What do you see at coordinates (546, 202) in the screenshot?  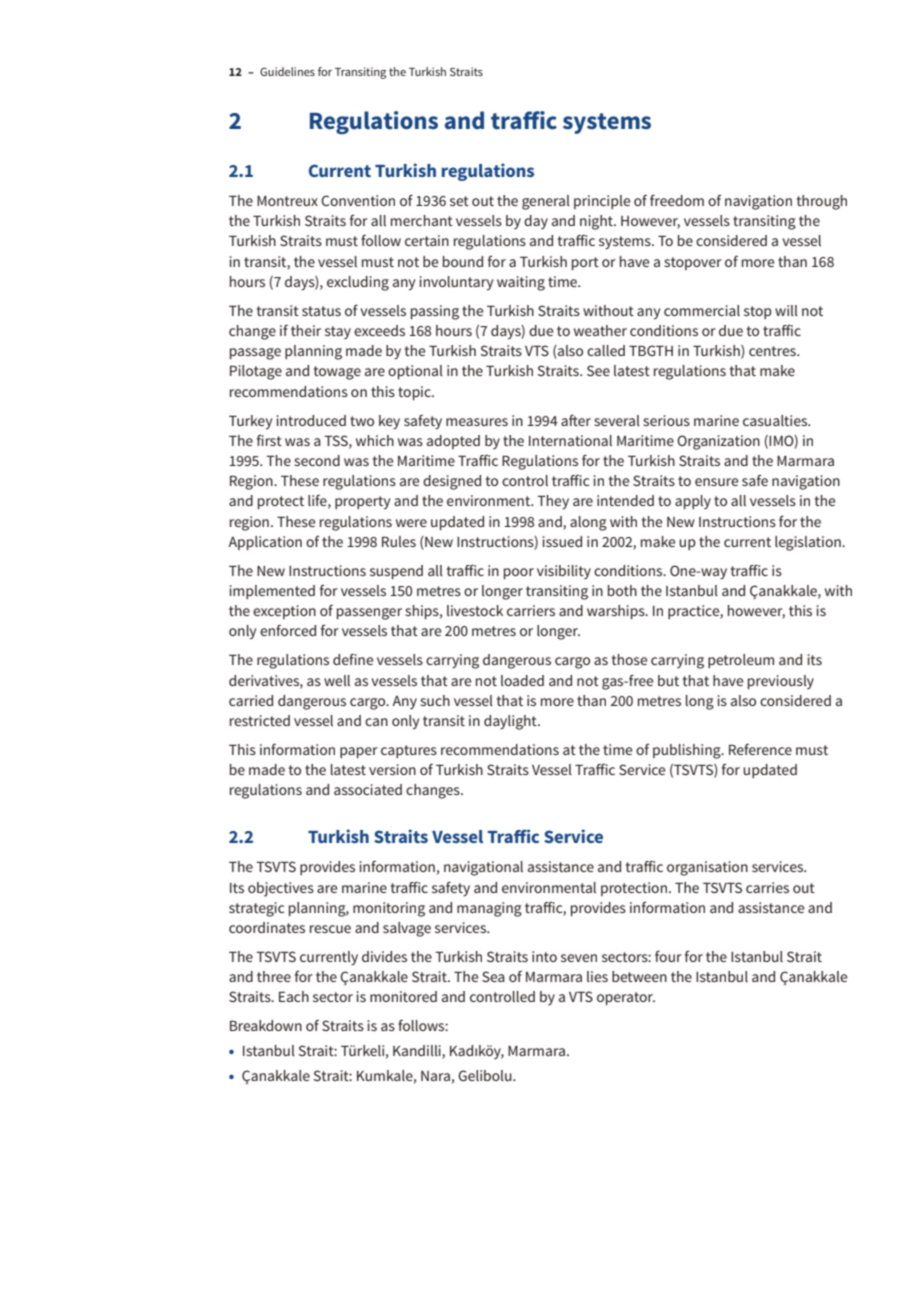 I see `general` at bounding box center [546, 202].
